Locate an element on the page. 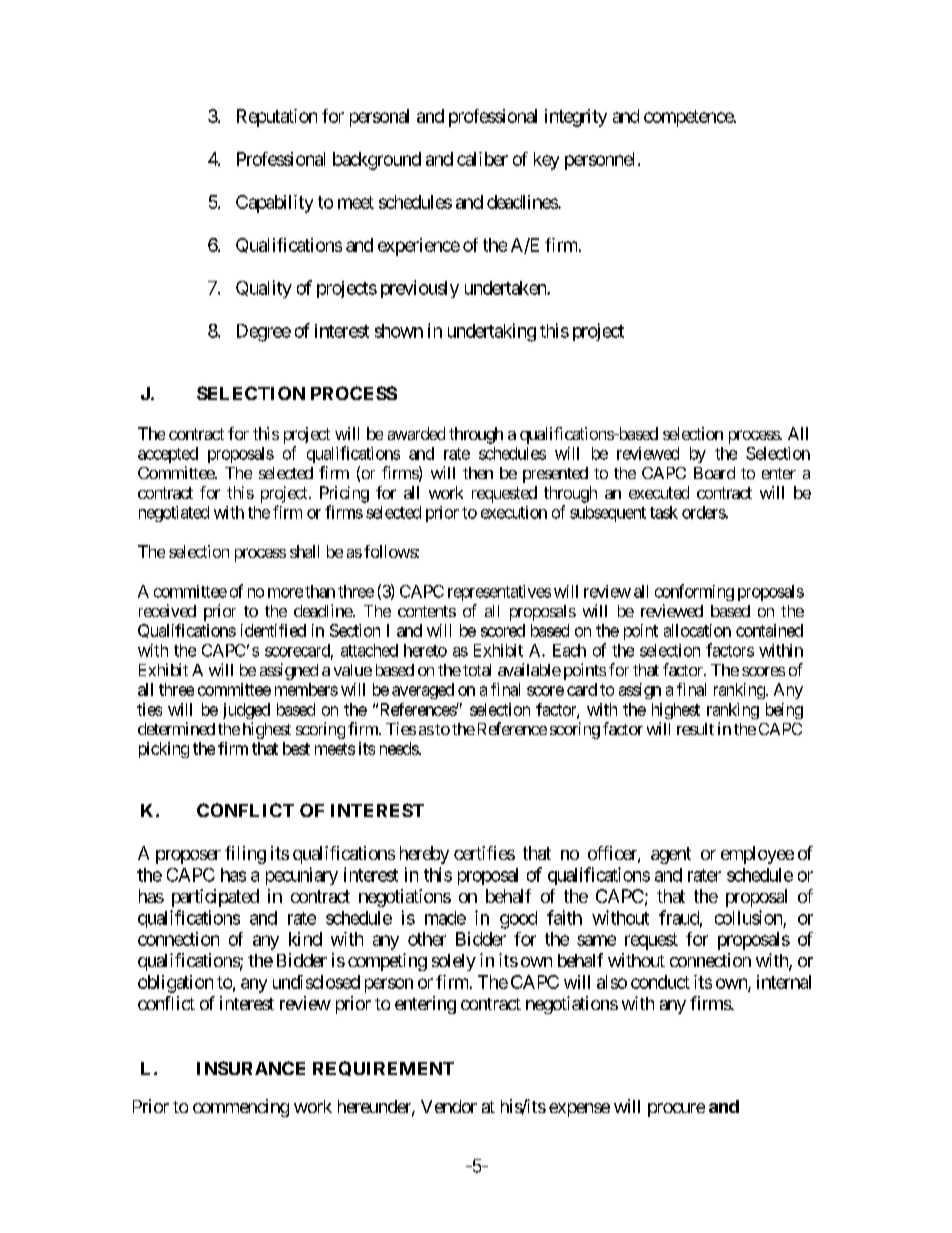 The width and height of the image is (952, 1233). participated is located at coordinates (215, 898).
